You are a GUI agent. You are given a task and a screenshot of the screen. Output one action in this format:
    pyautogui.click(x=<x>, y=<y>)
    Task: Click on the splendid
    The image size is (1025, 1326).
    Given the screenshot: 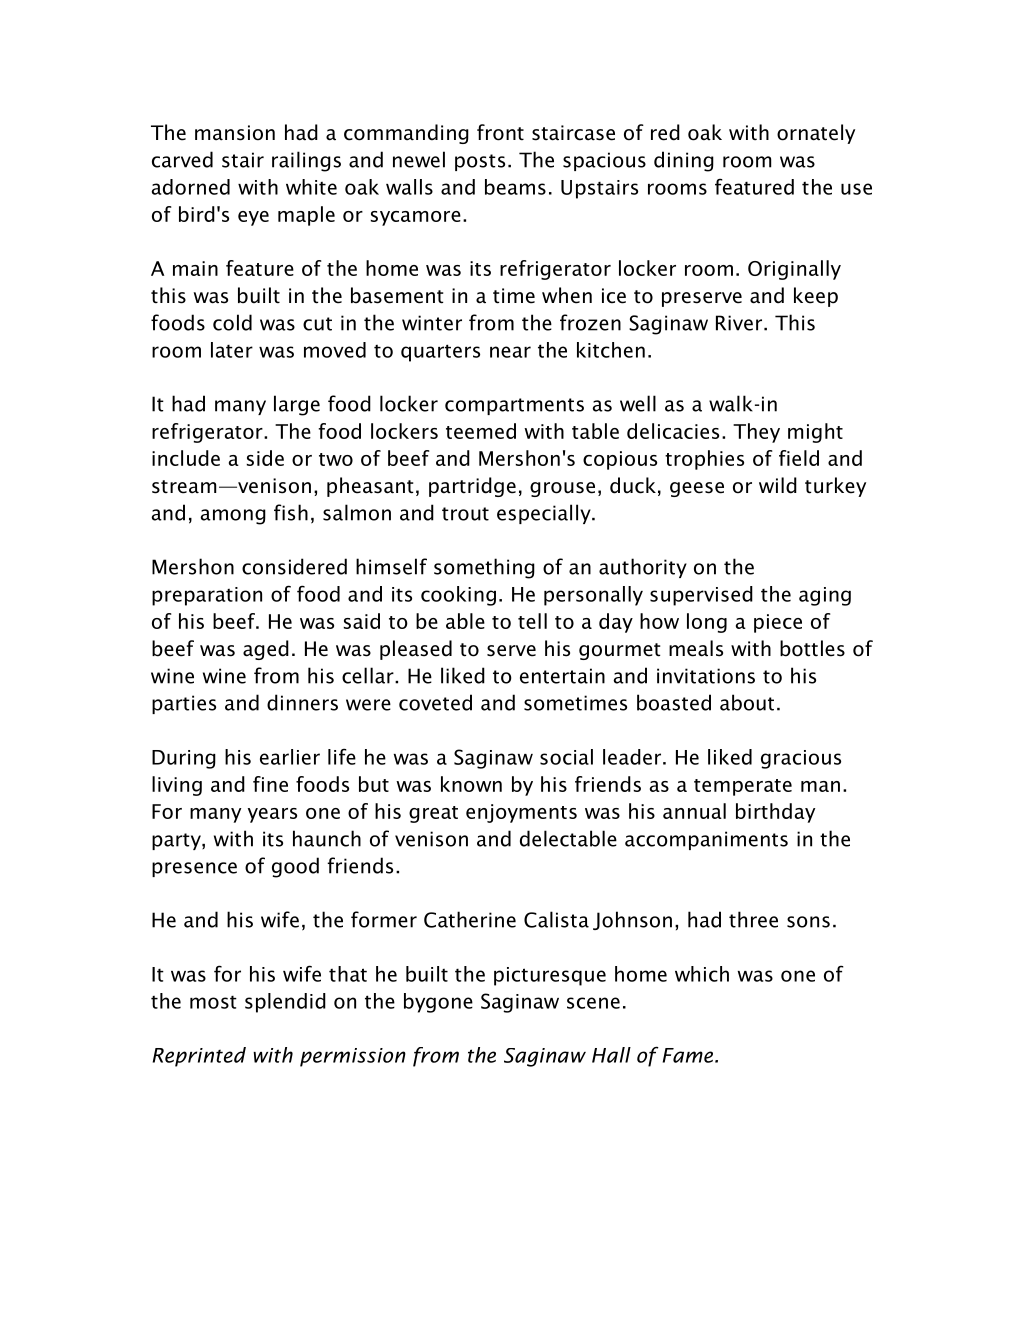 What is the action you would take?
    pyautogui.click(x=285, y=1003)
